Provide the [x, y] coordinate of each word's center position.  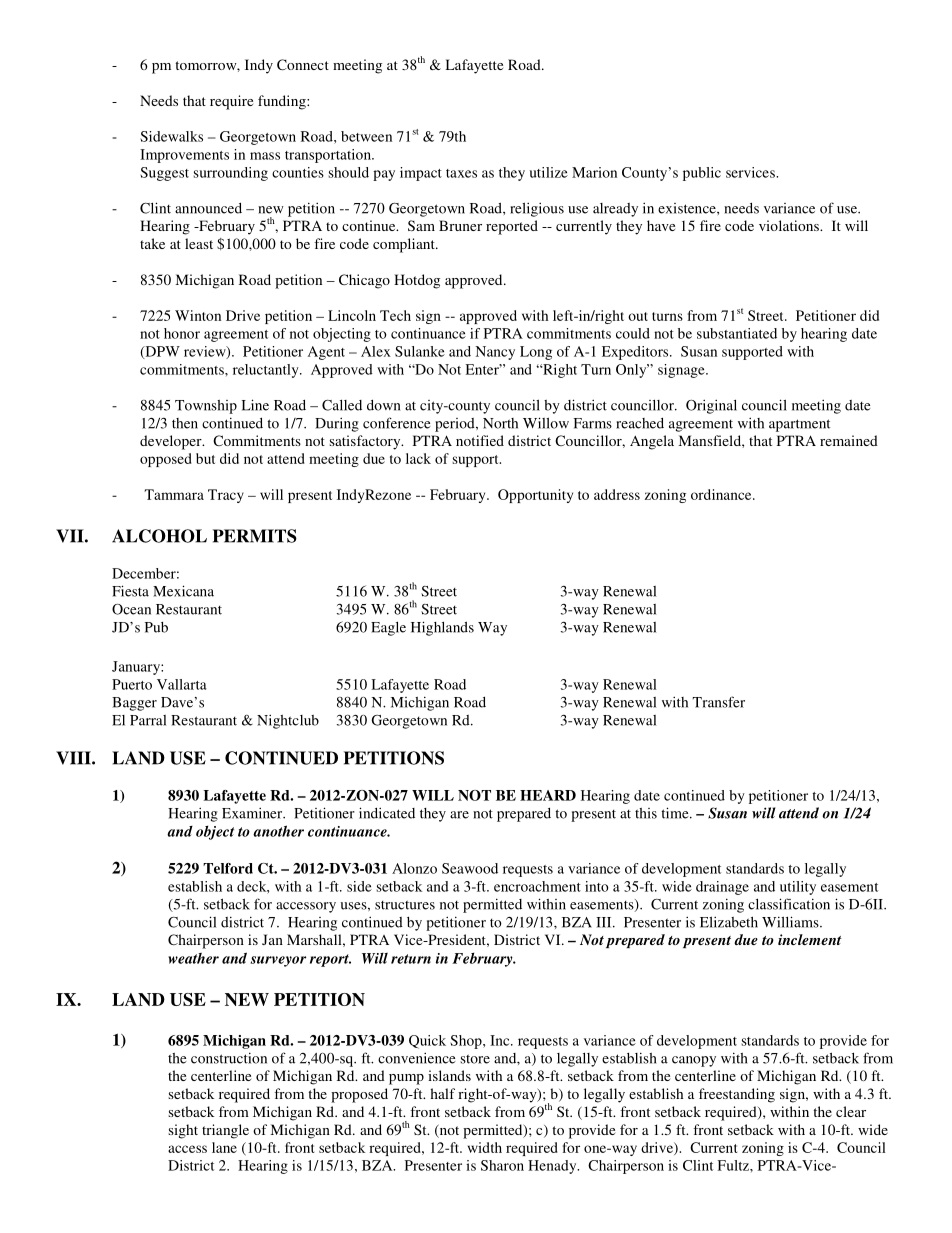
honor [182, 333]
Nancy [495, 353]
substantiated [737, 333]
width [485, 1147]
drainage [722, 888]
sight [183, 1131]
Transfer [718, 702]
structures [405, 905]
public [702, 174]
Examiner [253, 813]
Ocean [131, 609]
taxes [461, 173]
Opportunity [535, 496]
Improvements [184, 156]
